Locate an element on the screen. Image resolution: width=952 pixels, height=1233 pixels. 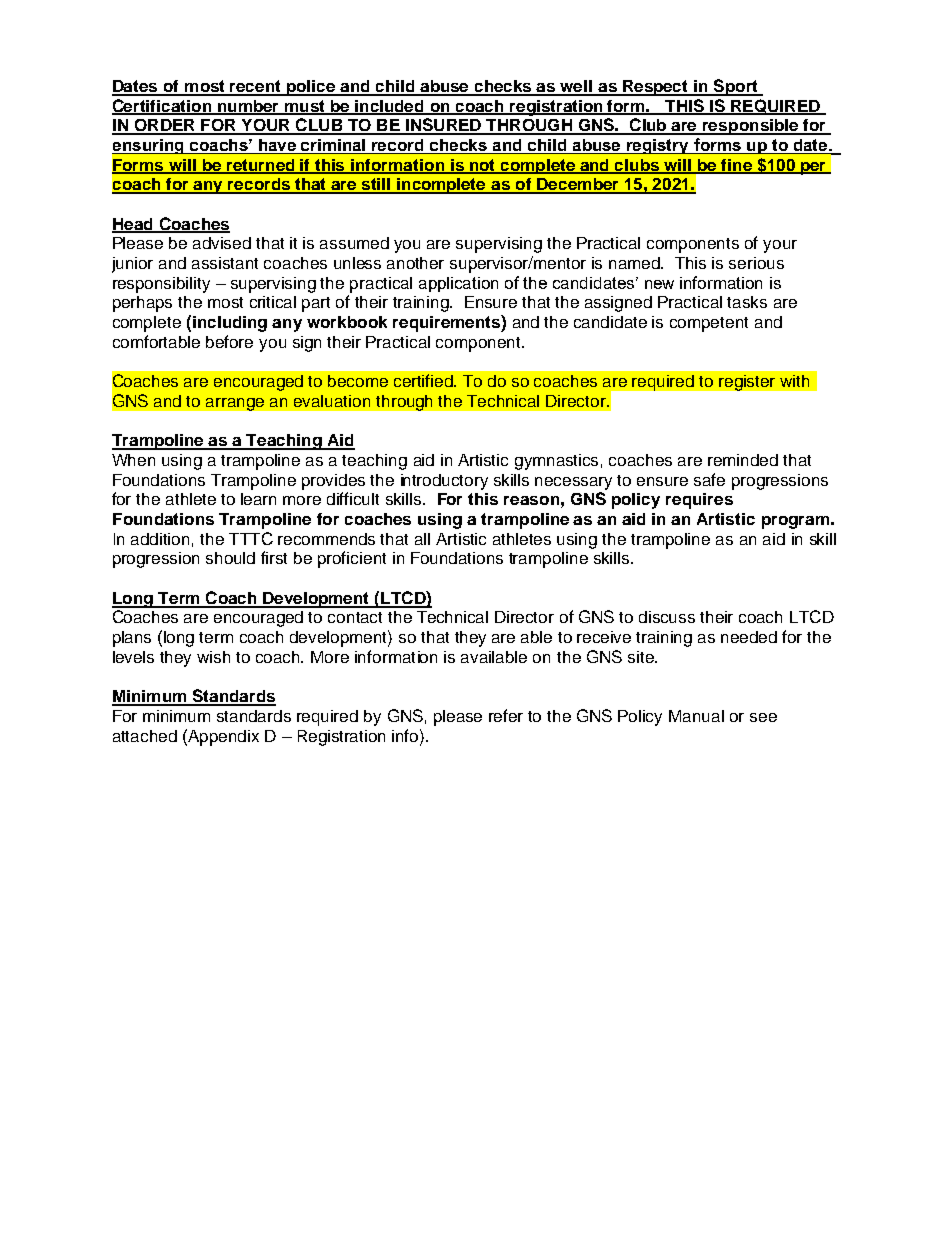
police is located at coordinates (311, 88).
